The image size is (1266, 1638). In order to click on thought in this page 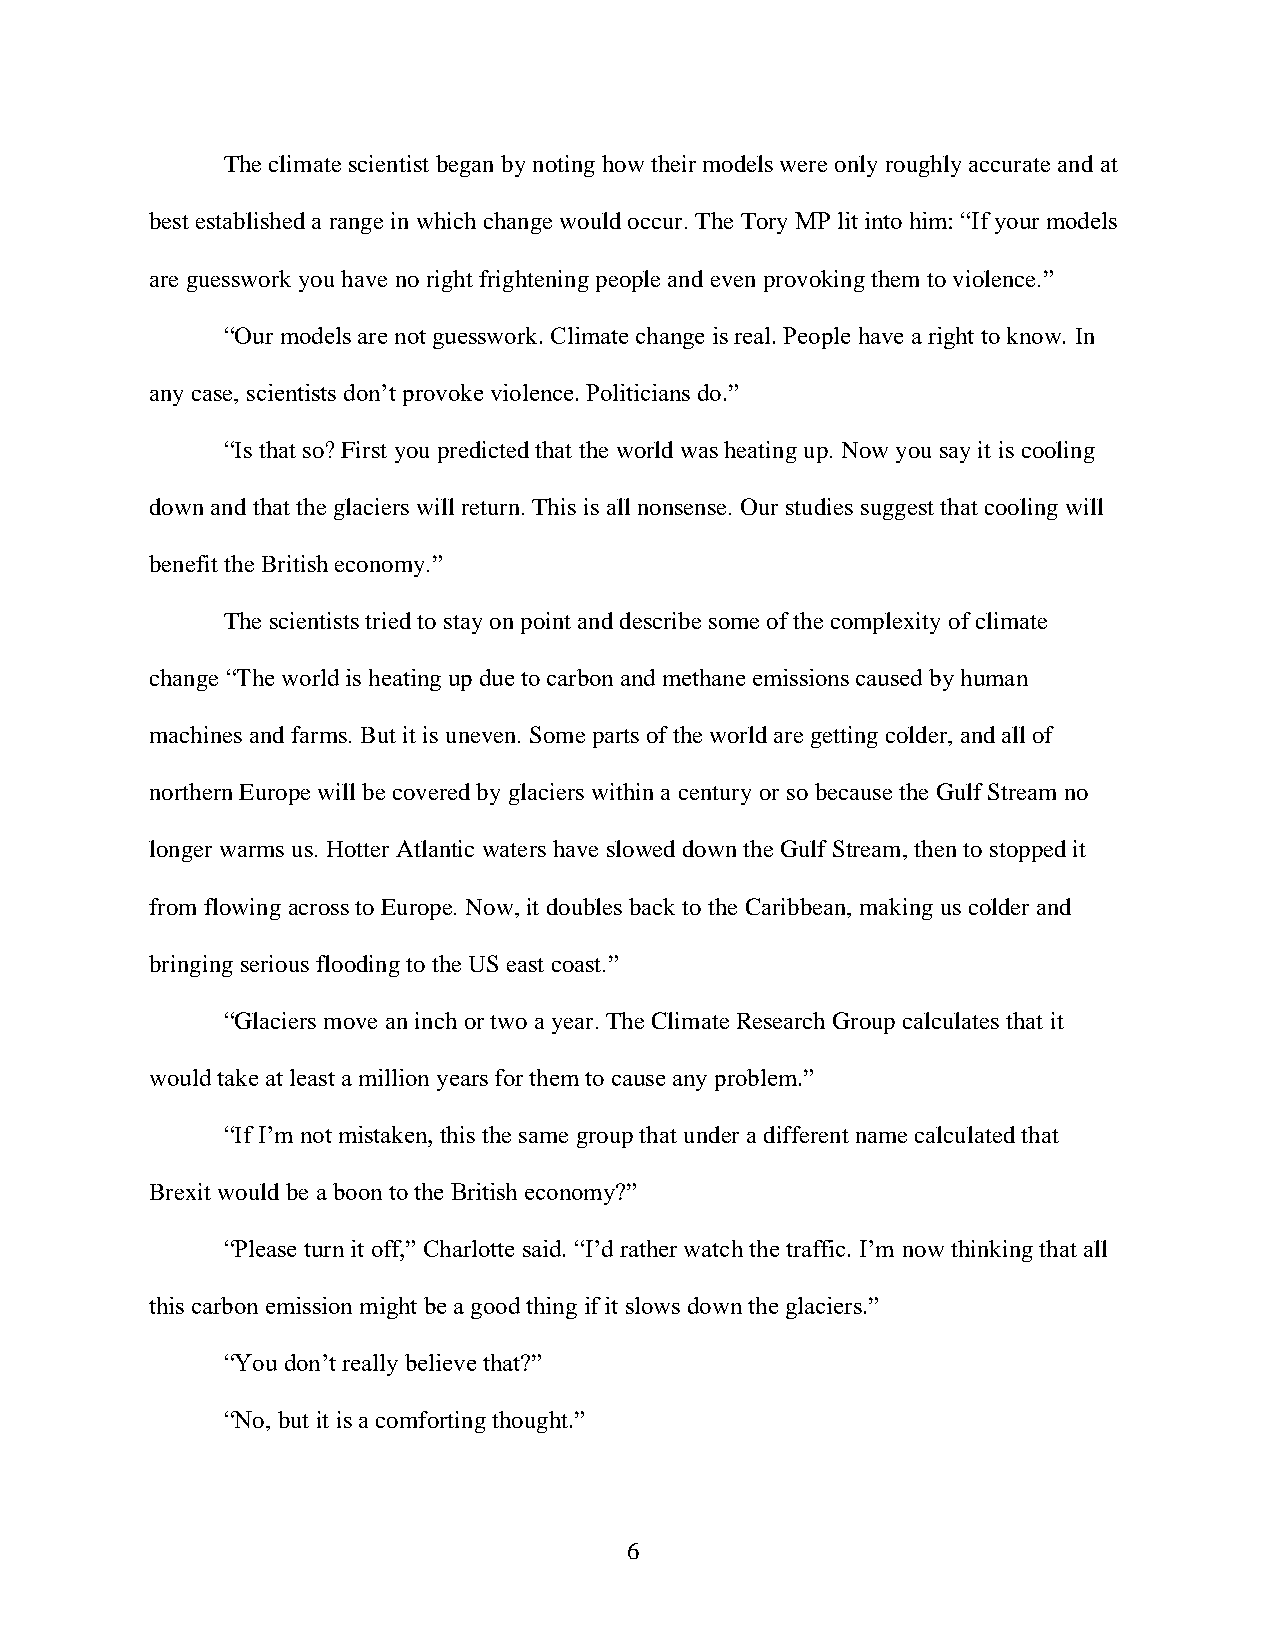, I will do `click(530, 1422)`.
